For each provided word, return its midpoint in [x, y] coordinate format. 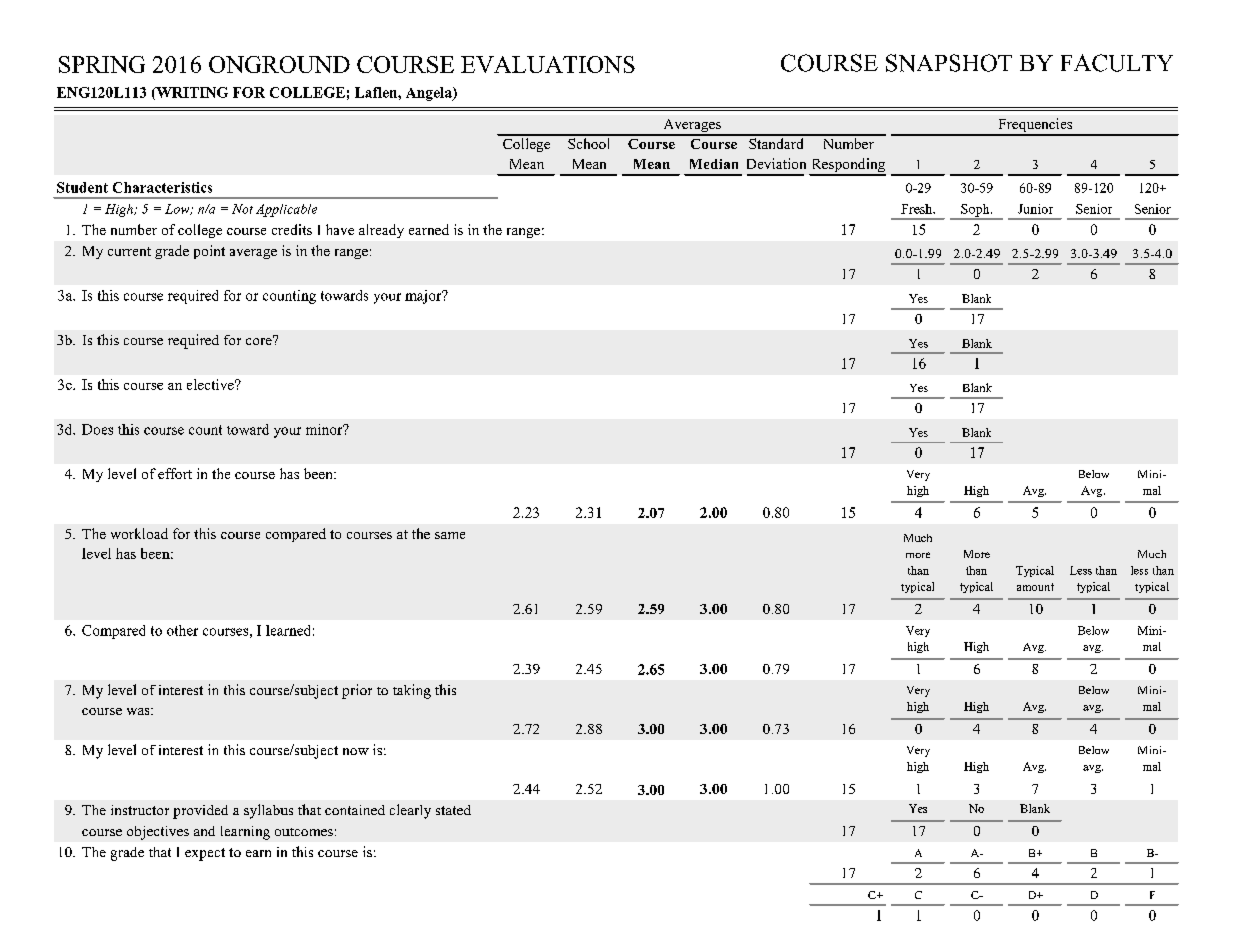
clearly [410, 811]
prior [357, 691]
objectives [158, 833]
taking [412, 691]
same [450, 535]
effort [175, 473]
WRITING [191, 93]
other [182, 630]
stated [453, 810]
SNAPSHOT [949, 63]
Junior [1035, 209]
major [424, 297]
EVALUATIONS [548, 64]
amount [1035, 587]
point [209, 252]
